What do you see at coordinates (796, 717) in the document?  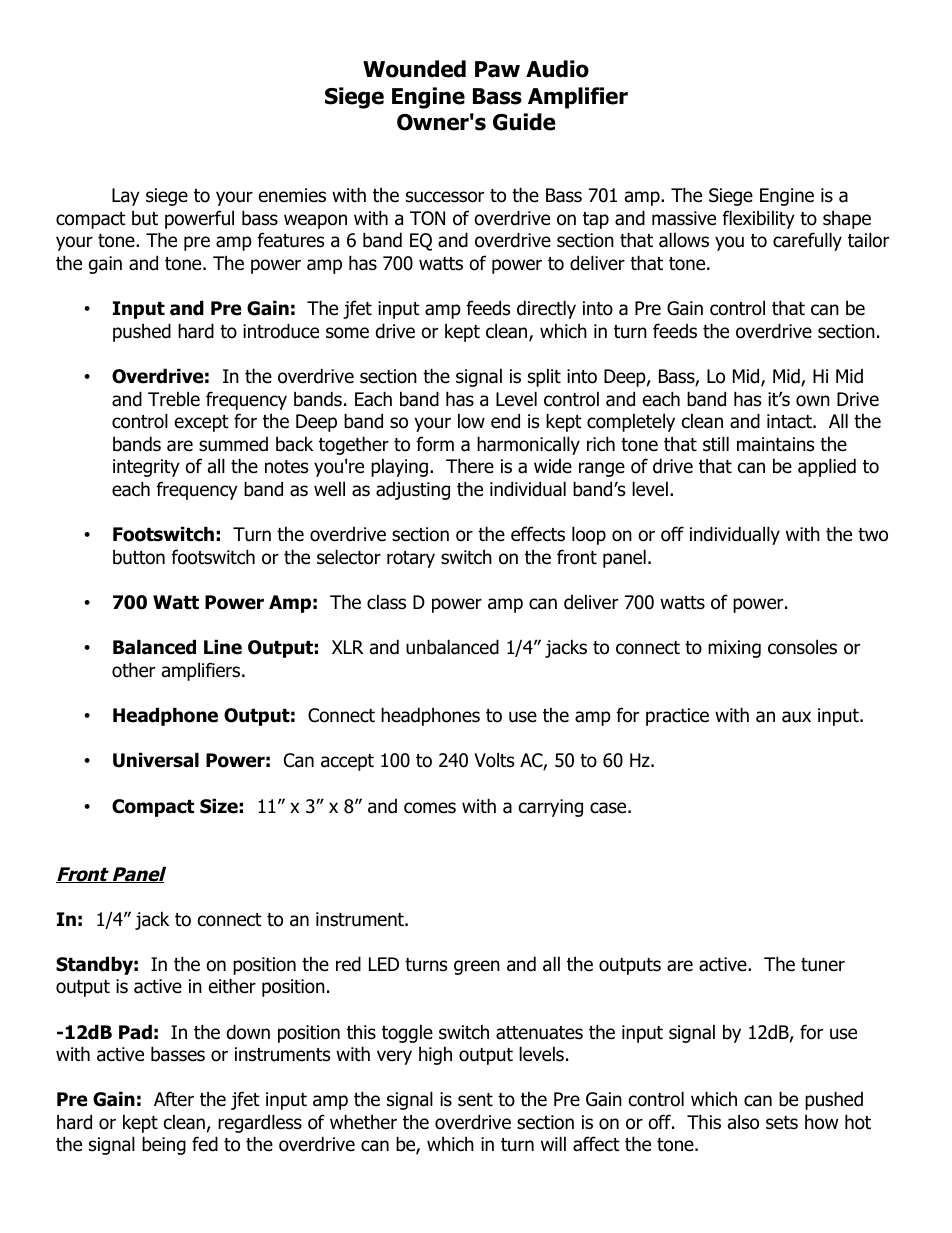 I see `aux` at bounding box center [796, 717].
